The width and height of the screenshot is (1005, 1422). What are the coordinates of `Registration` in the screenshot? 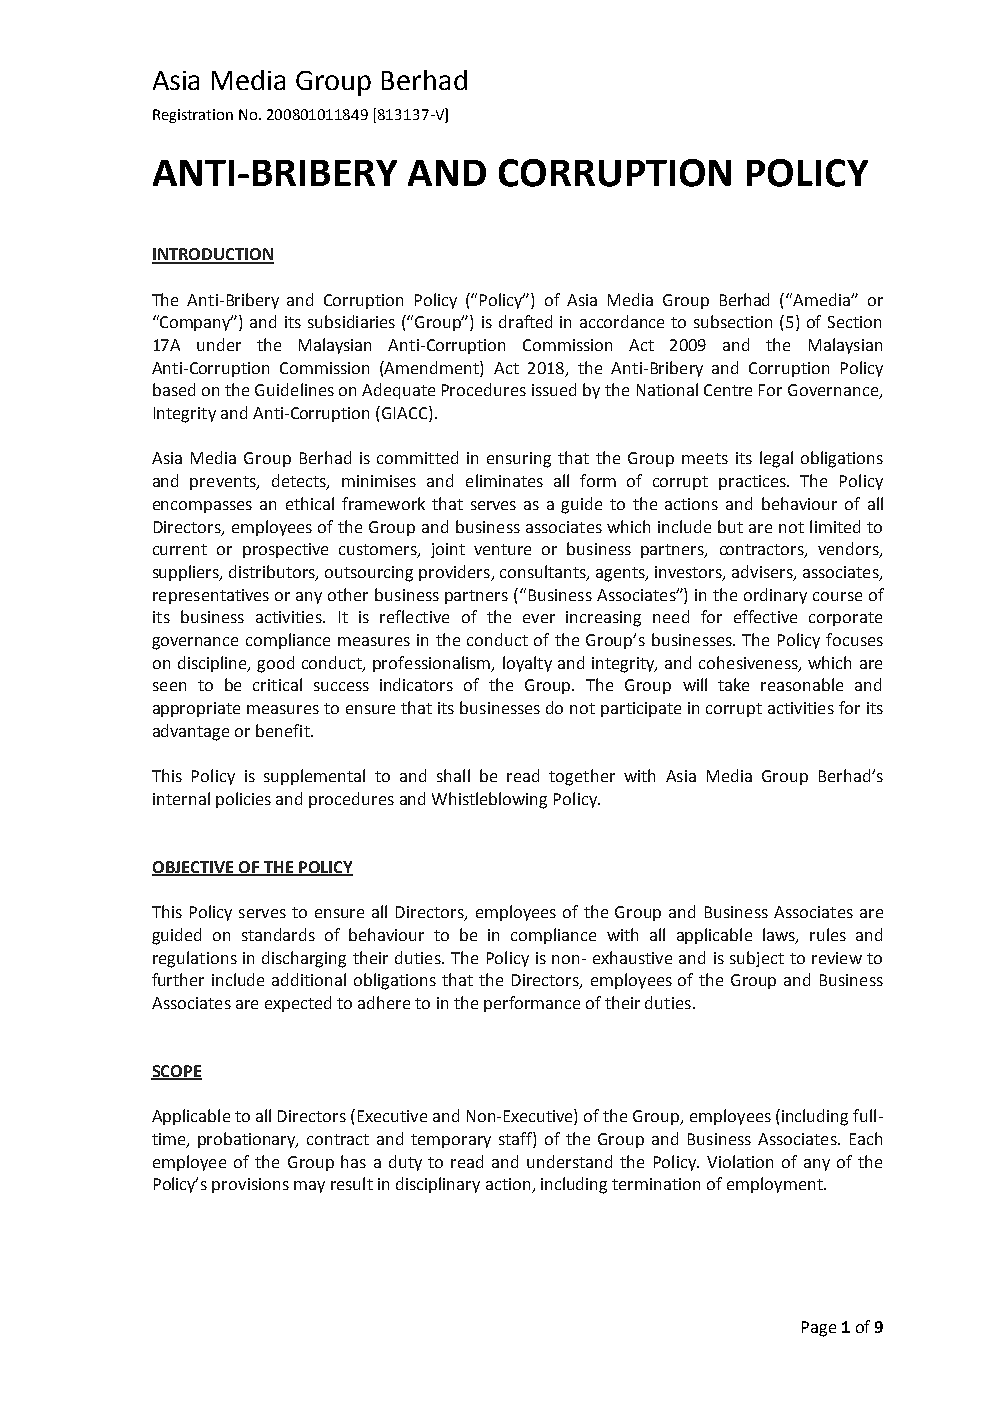 It's located at (193, 116).
